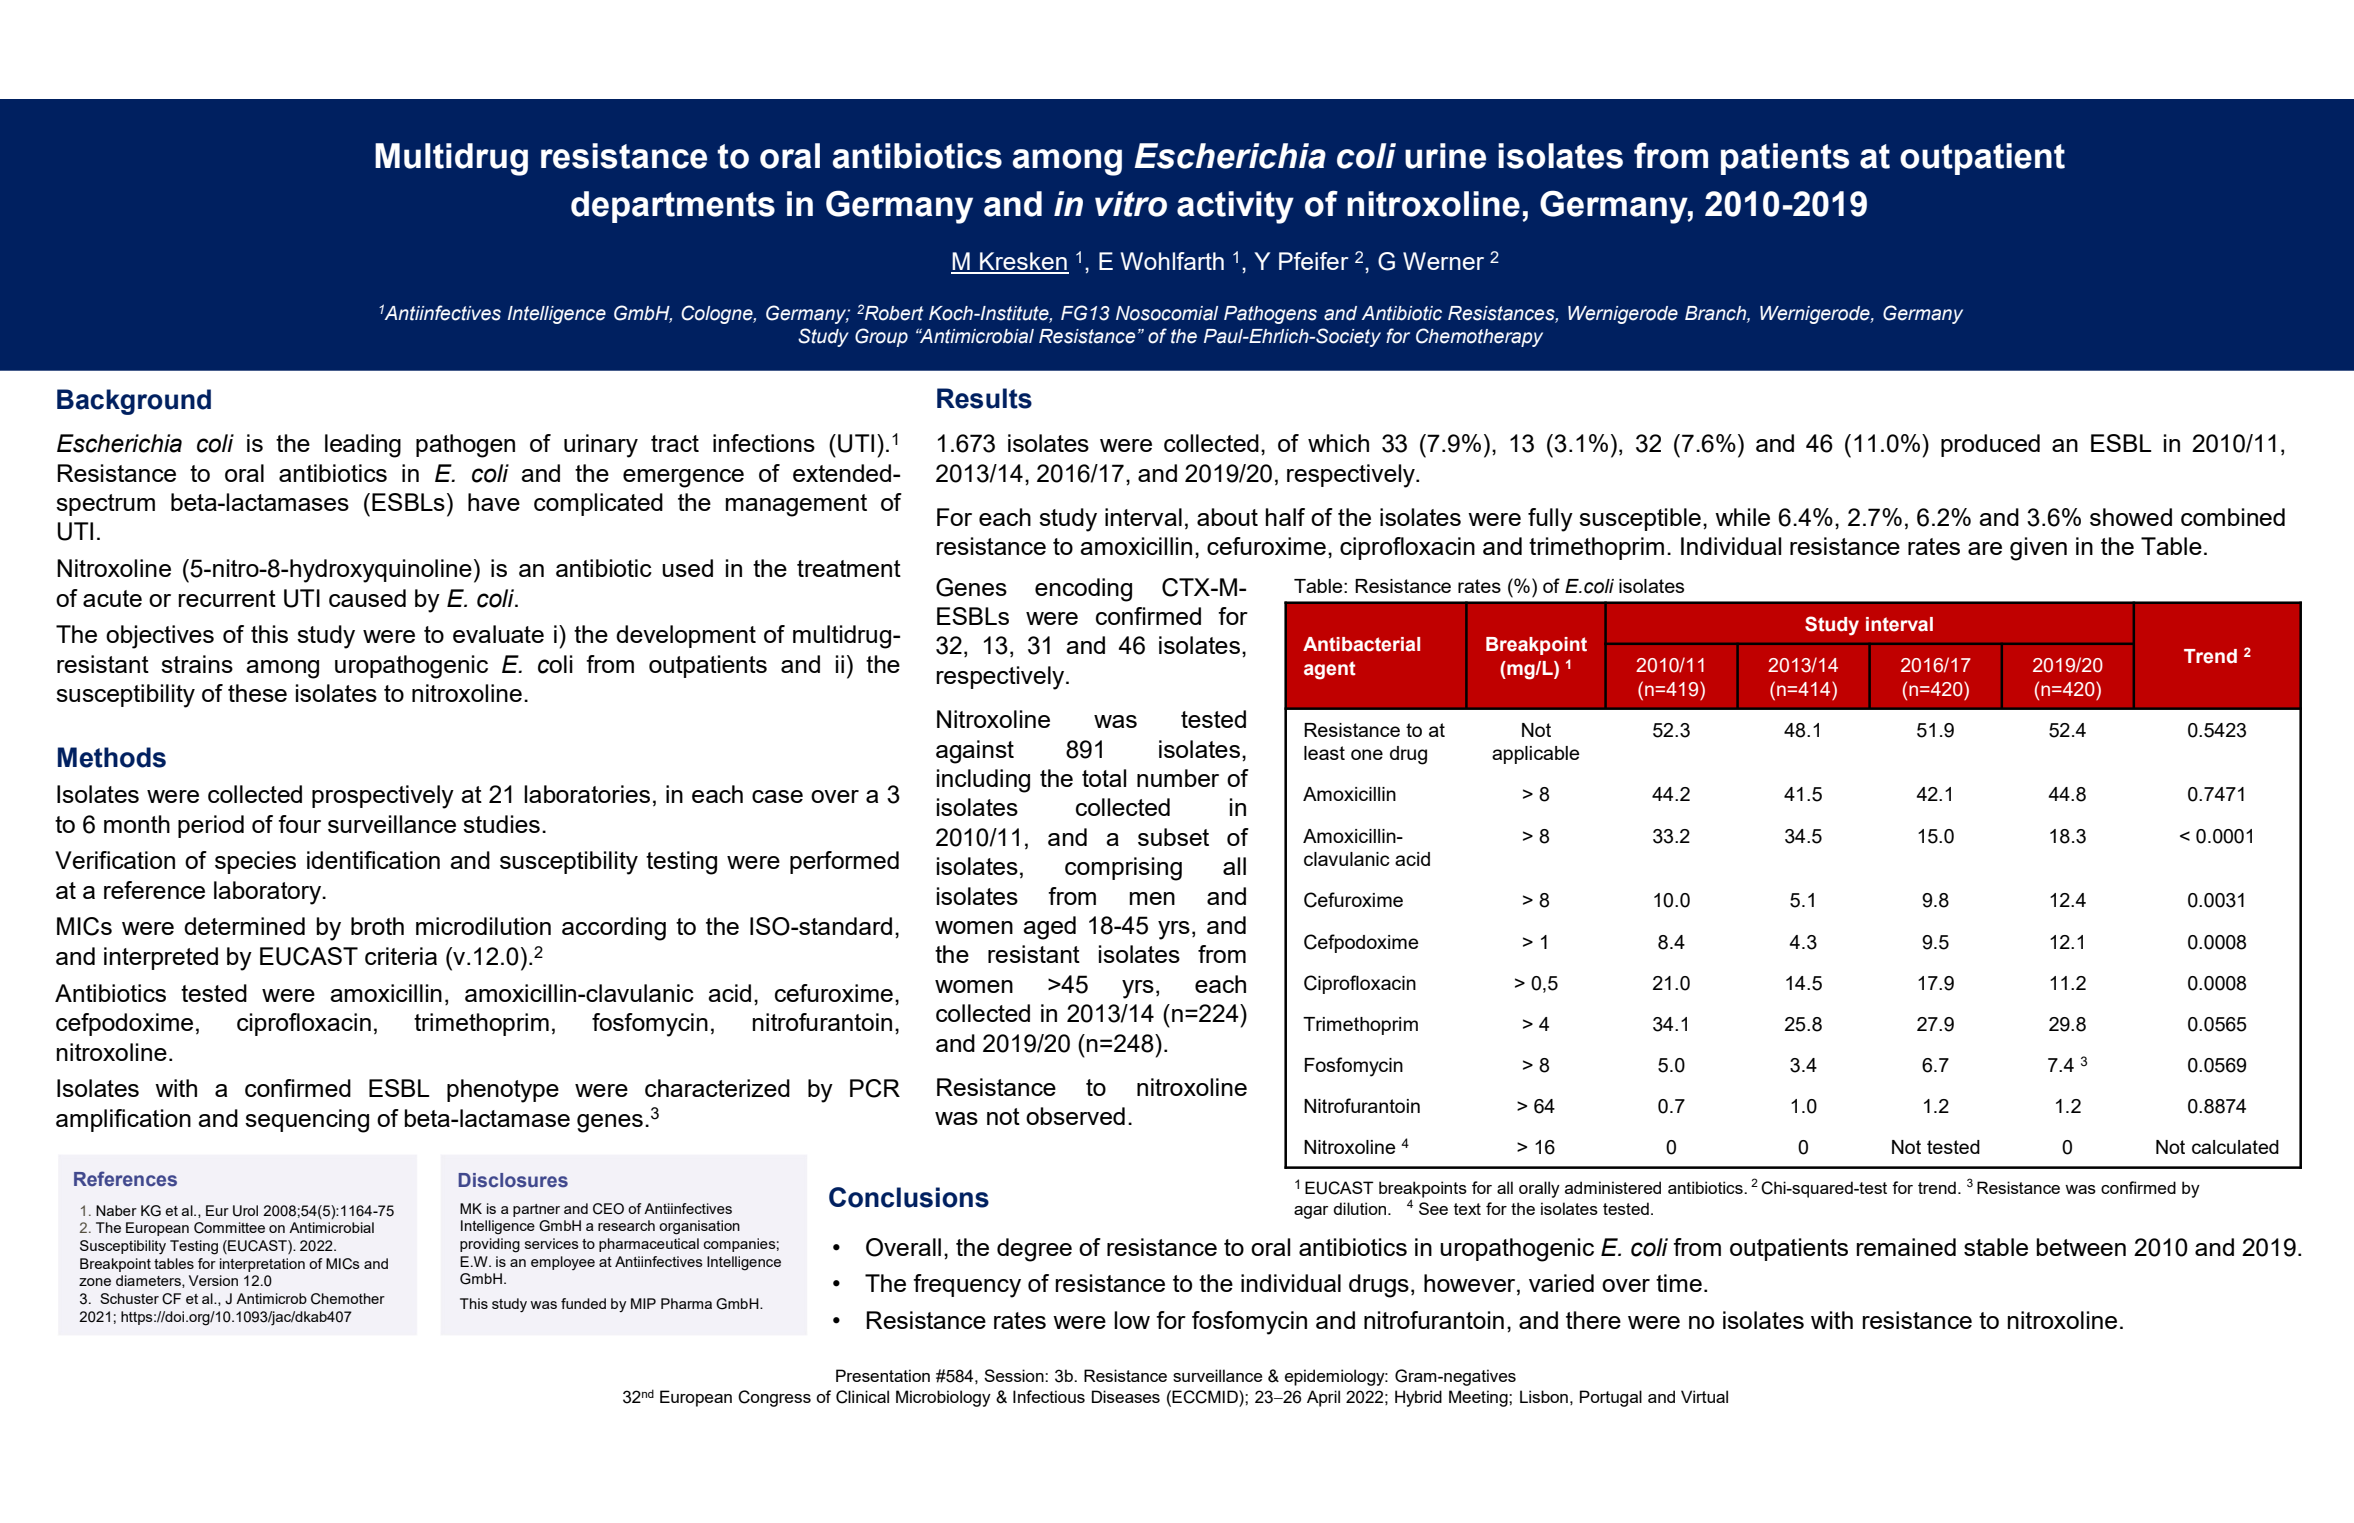 This screenshot has height=1523, width=2354. Describe the element at coordinates (583, 1303) in the screenshot. I see `funded` at that location.
